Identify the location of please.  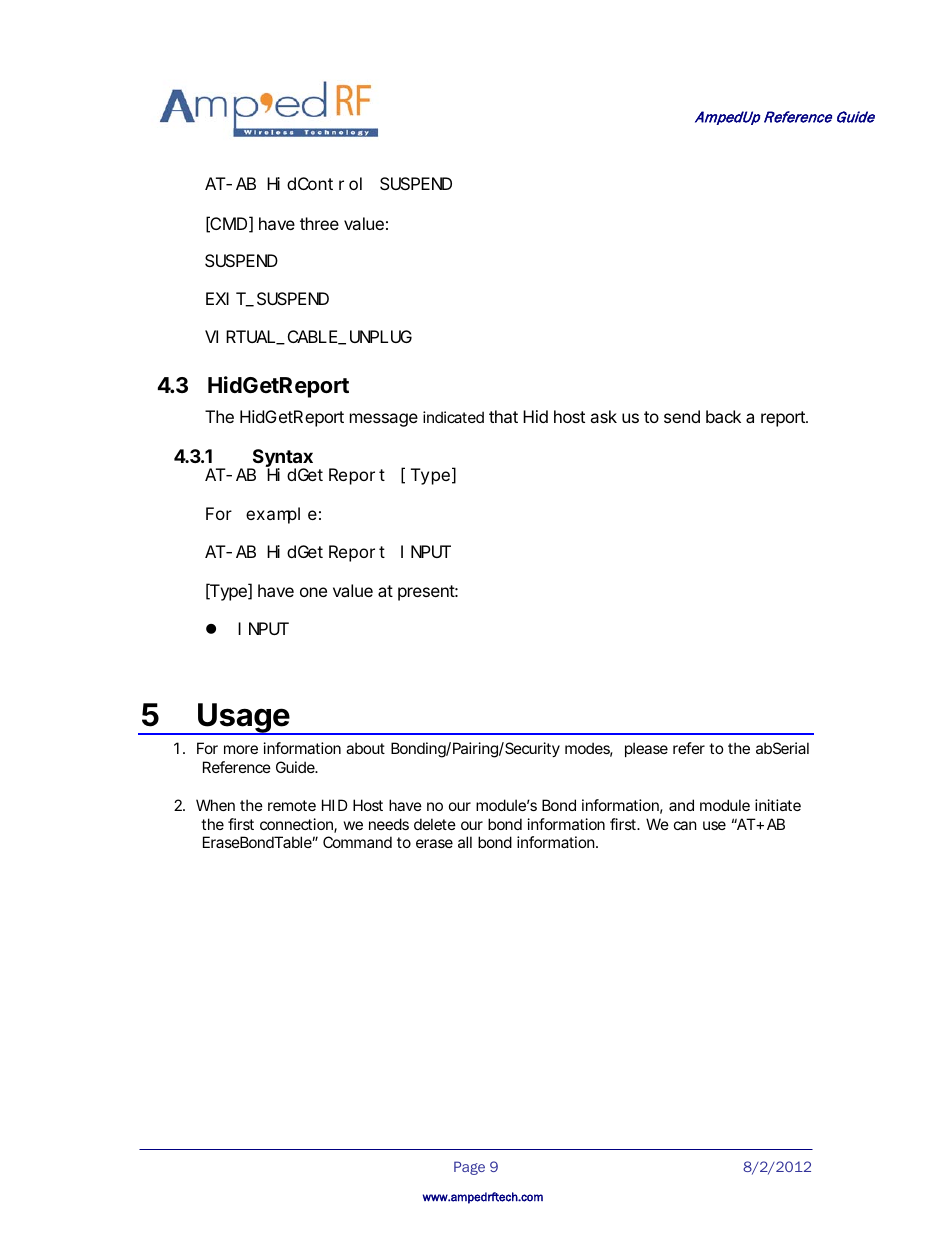
(646, 749).
